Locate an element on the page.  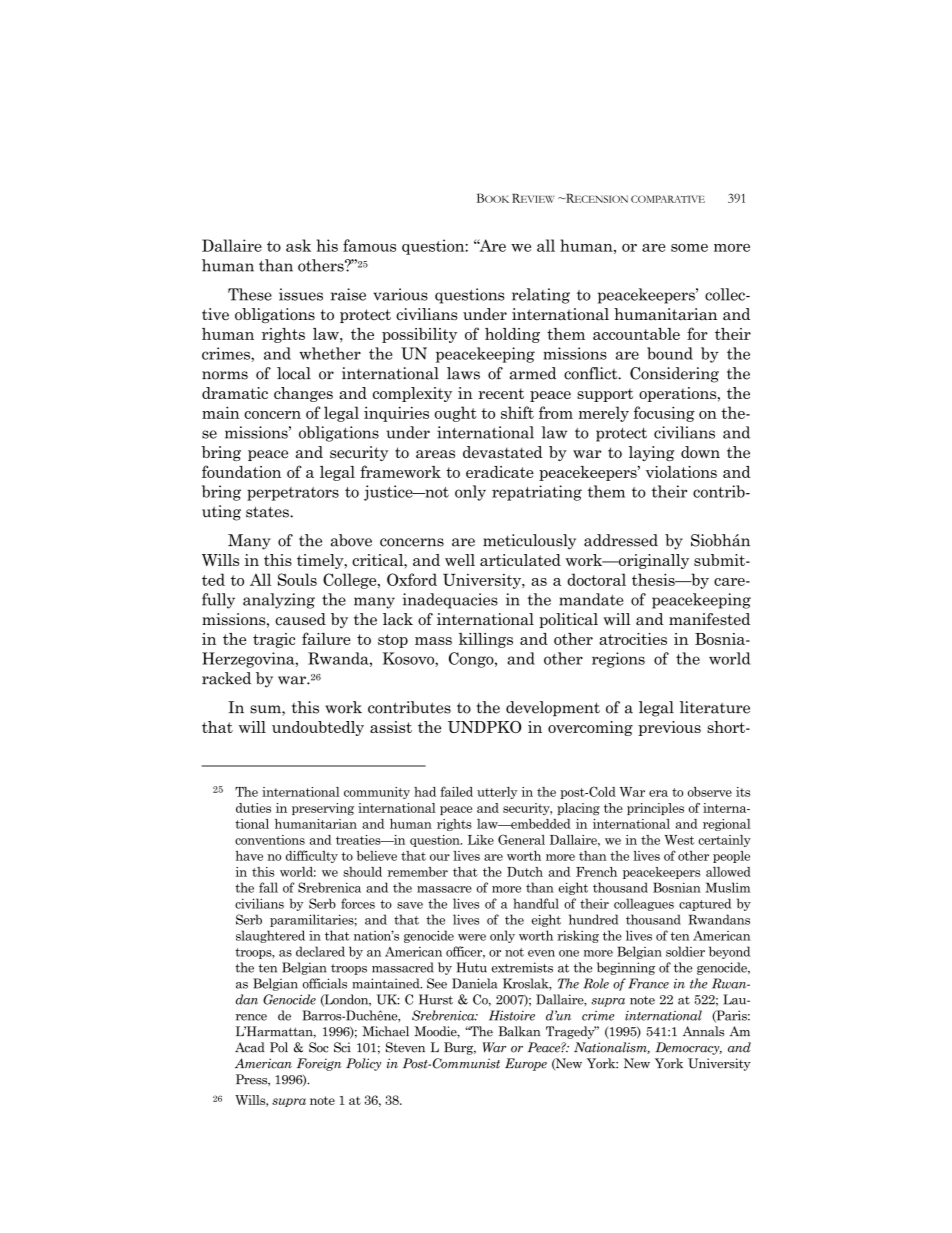
duties is located at coordinates (253, 808).
